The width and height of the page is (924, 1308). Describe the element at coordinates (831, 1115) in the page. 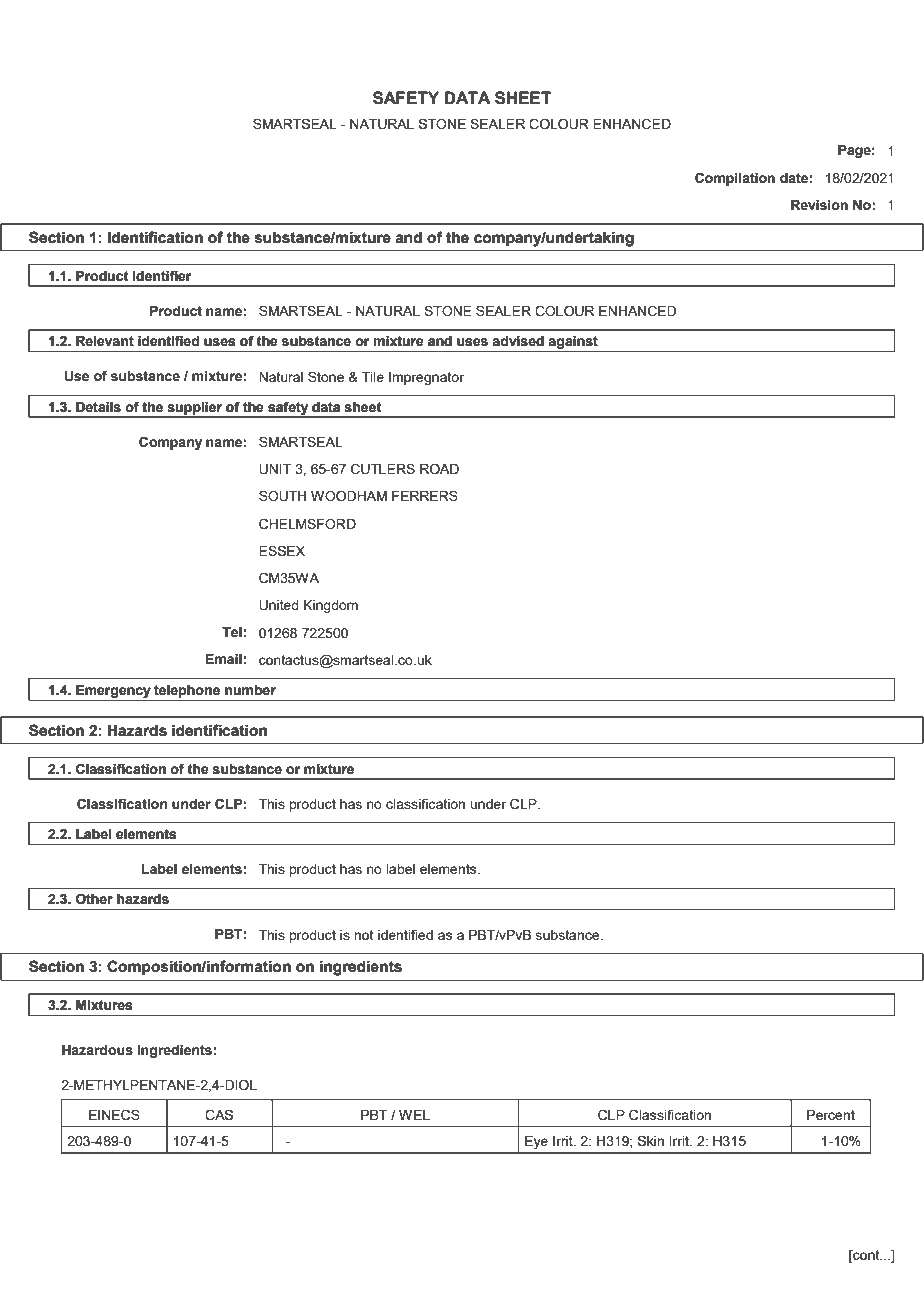

I see `Percent` at that location.
